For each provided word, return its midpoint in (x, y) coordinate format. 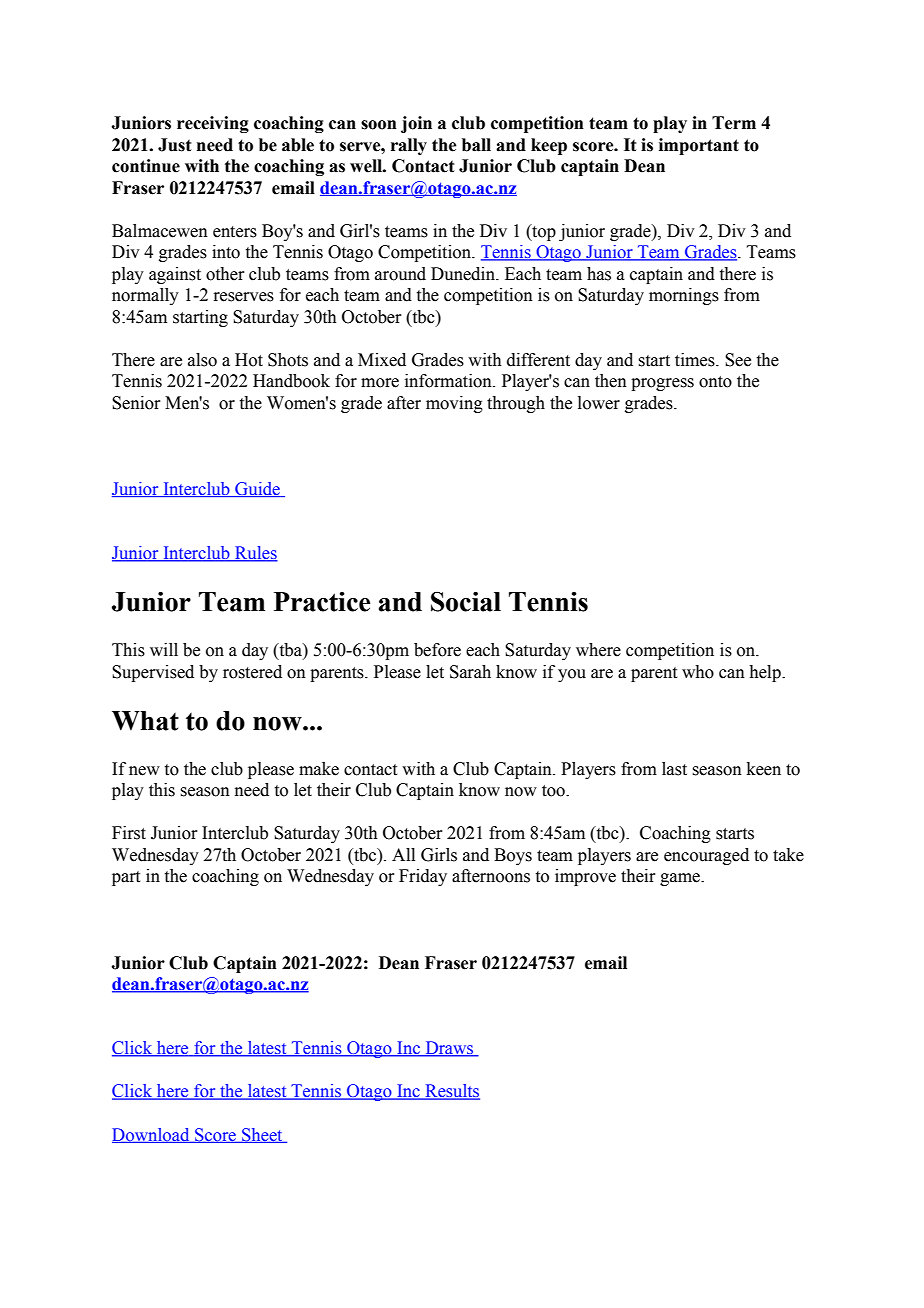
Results (451, 1092)
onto (715, 382)
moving (454, 404)
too (554, 791)
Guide (257, 489)
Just (174, 145)
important (699, 146)
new (144, 771)
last (674, 769)
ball (476, 145)
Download (152, 1135)
